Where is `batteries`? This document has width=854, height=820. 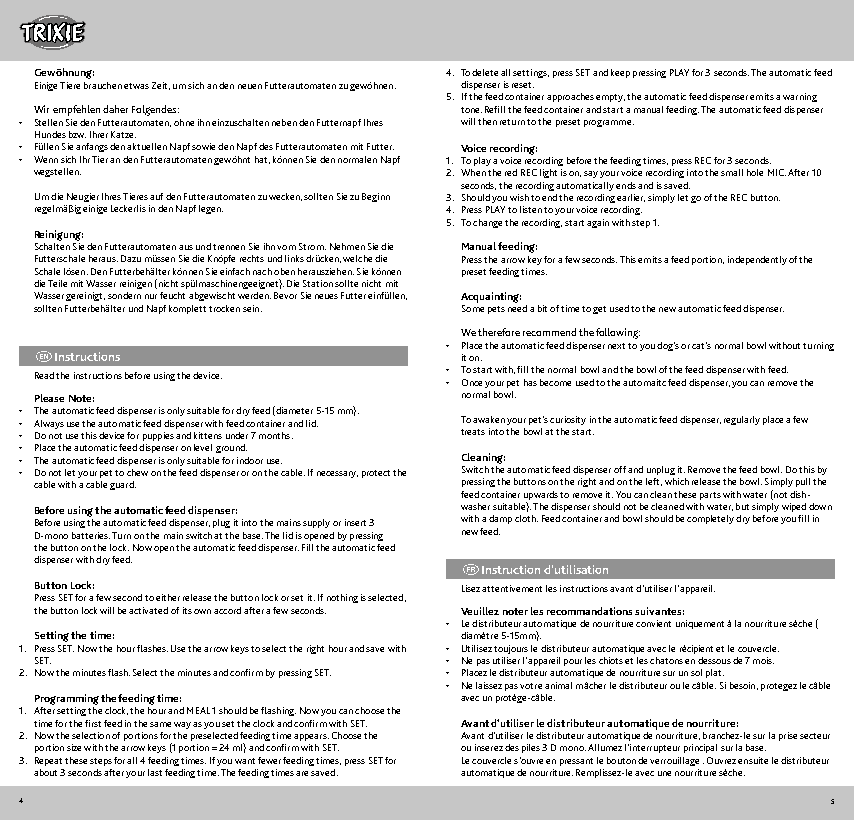
batteries is located at coordinates (91, 535).
